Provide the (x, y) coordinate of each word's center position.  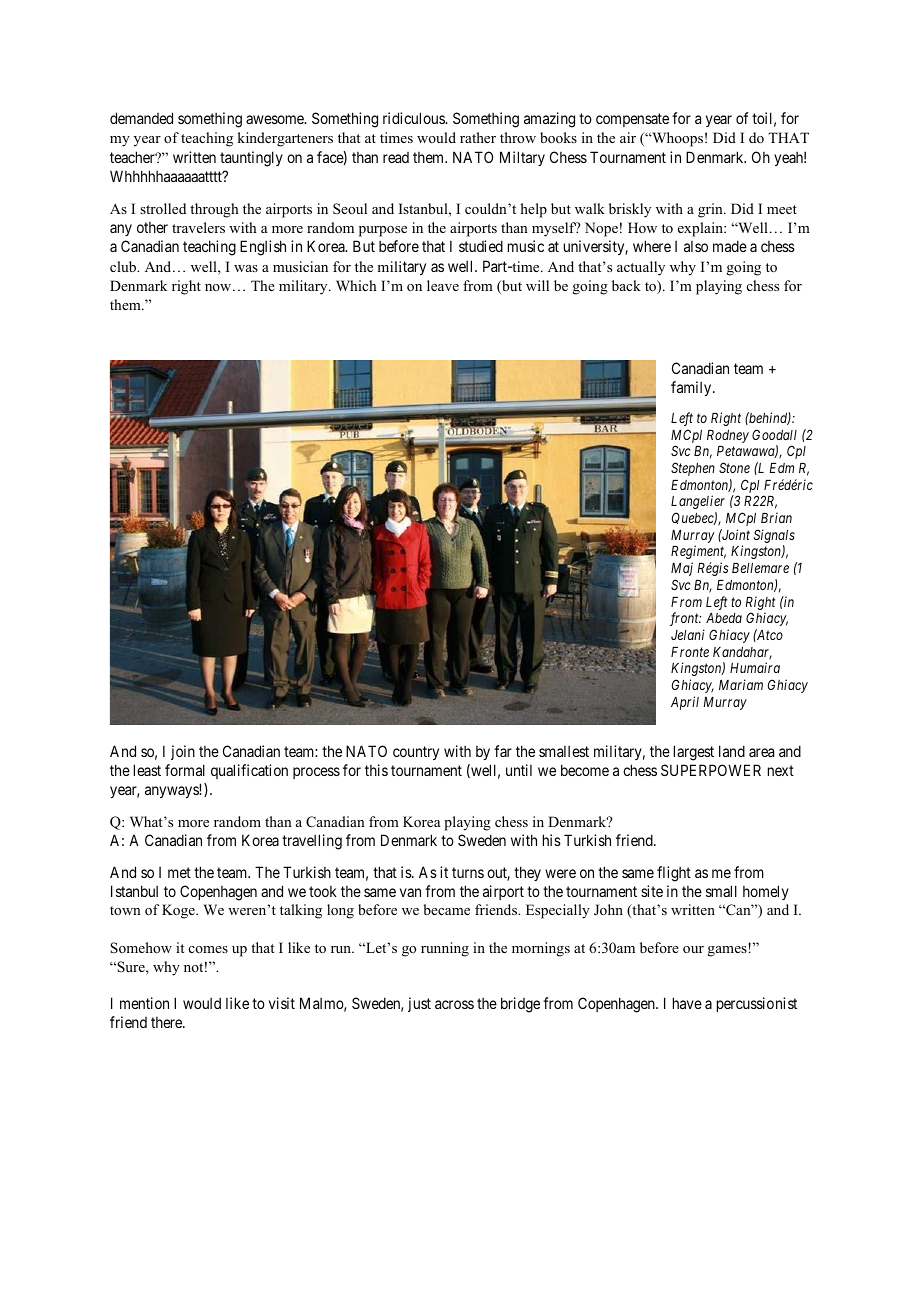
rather (478, 137)
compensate (632, 120)
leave (443, 285)
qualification (249, 771)
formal (185, 770)
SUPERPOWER (711, 770)
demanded (141, 118)
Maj (682, 569)
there (167, 1022)
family (692, 388)
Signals (774, 537)
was (246, 268)
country (416, 753)
